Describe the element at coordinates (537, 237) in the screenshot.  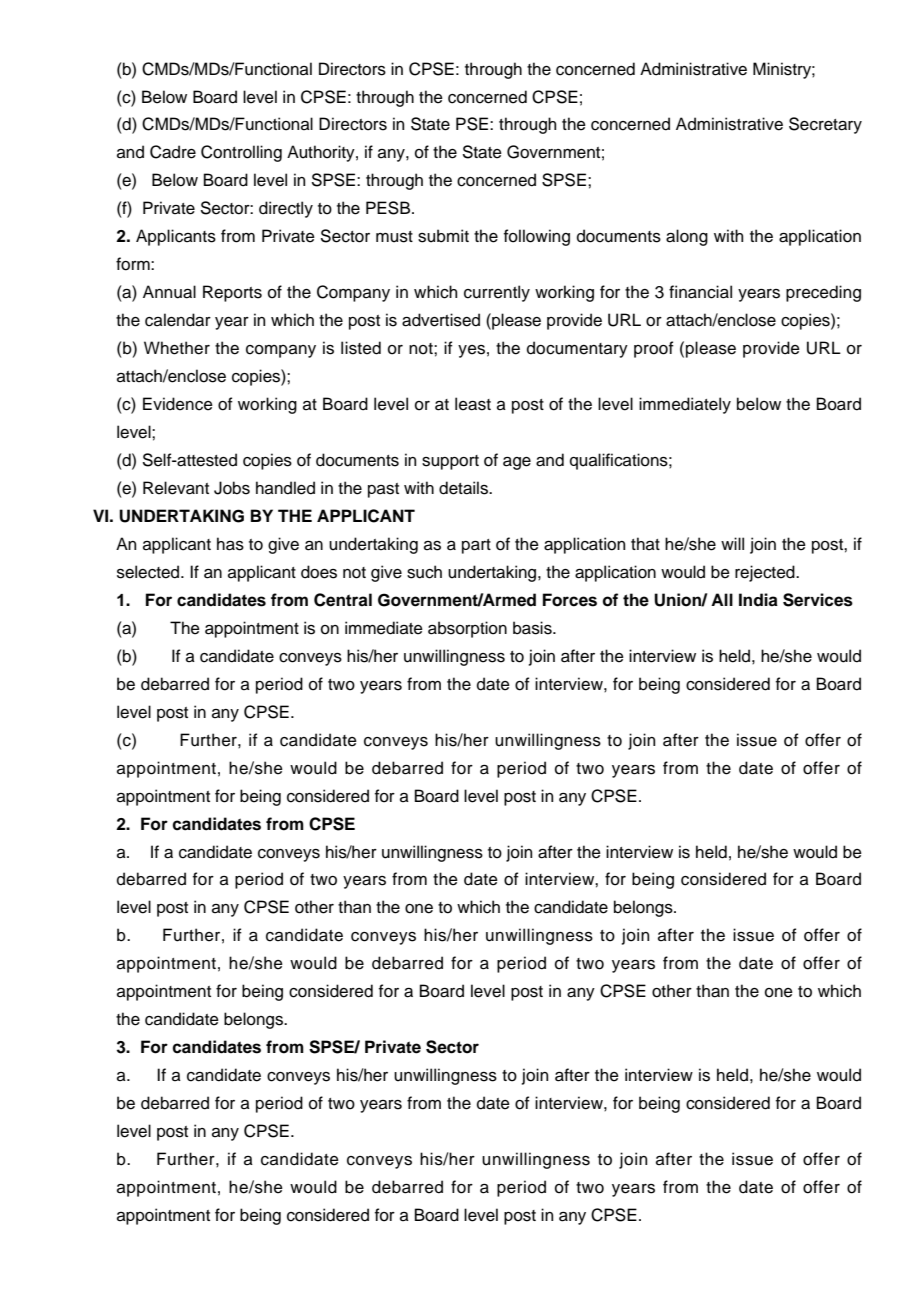
I see `following` at that location.
